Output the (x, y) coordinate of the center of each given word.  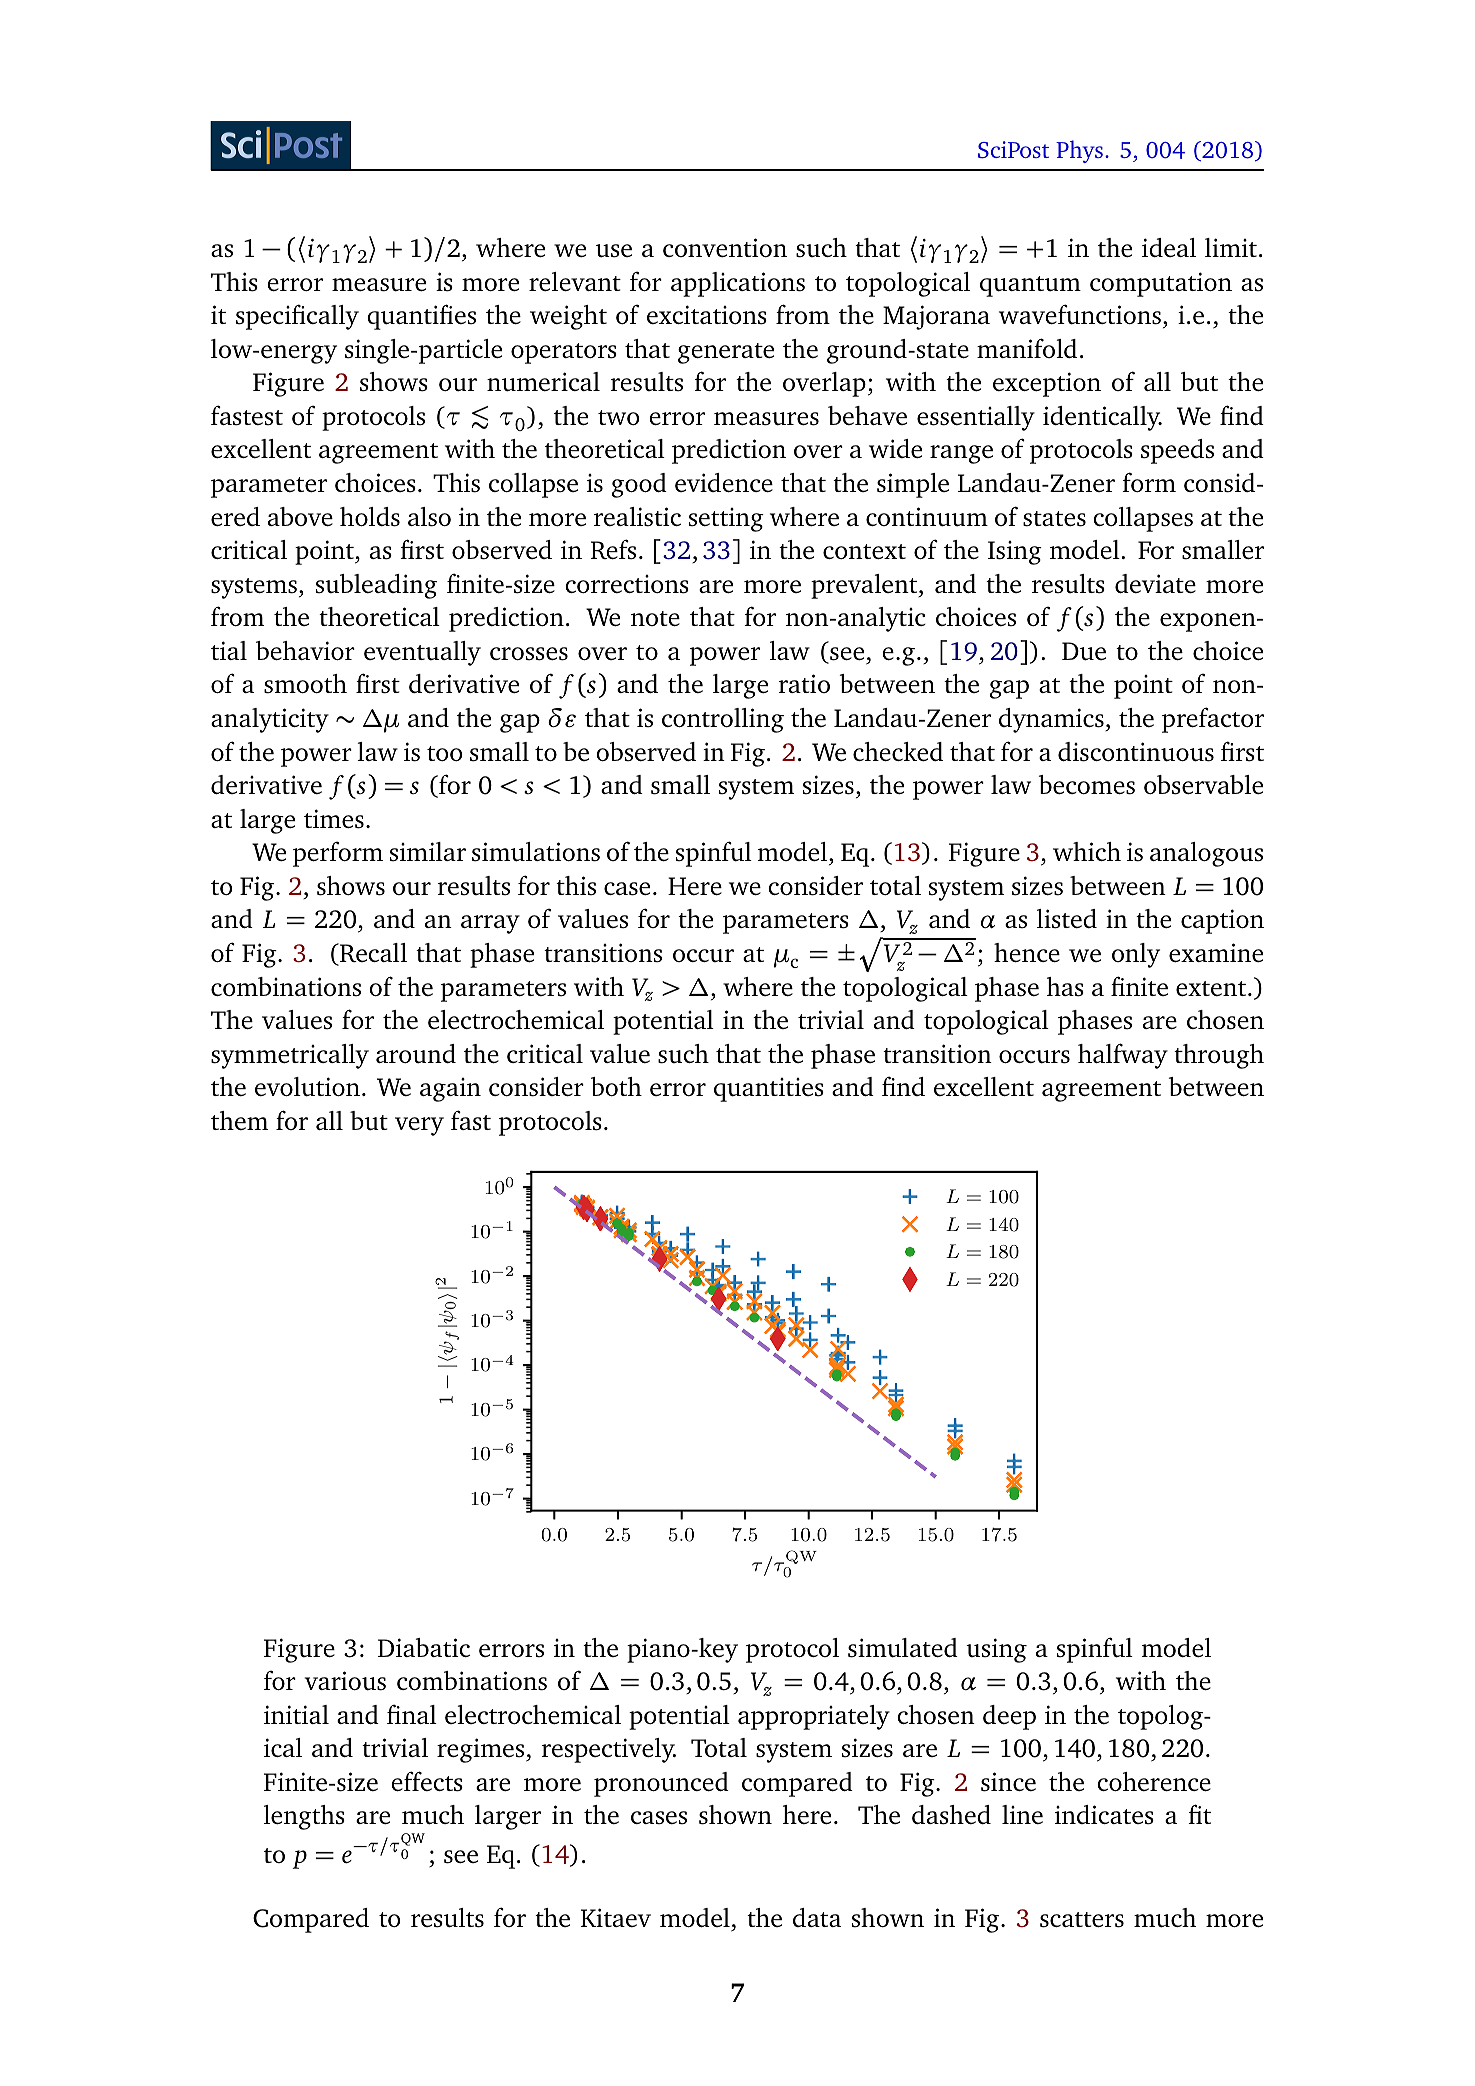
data (817, 1917)
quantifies (421, 317)
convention (725, 247)
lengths (304, 1817)
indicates (1104, 1815)
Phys (1079, 151)
